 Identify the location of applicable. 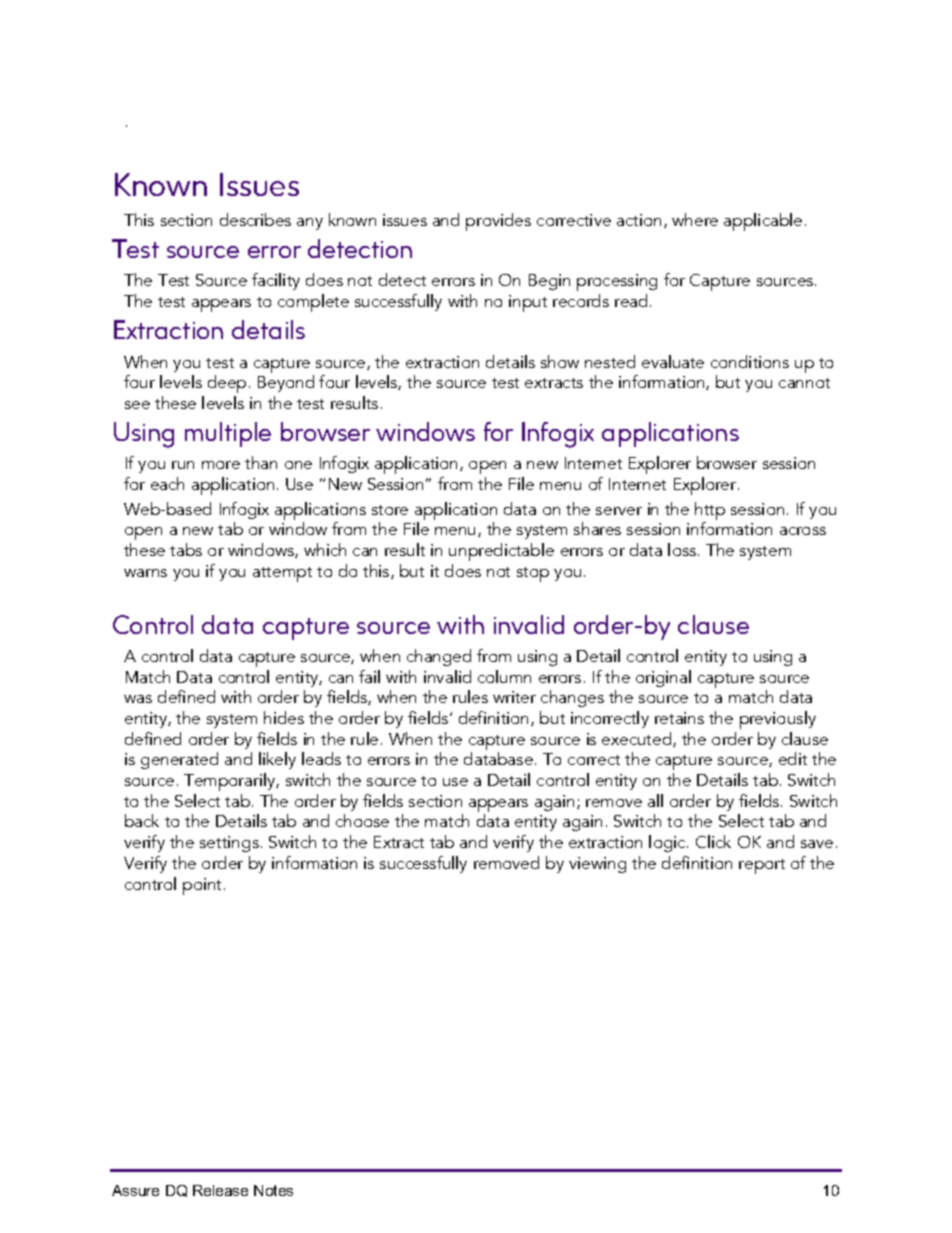
(763, 222).
